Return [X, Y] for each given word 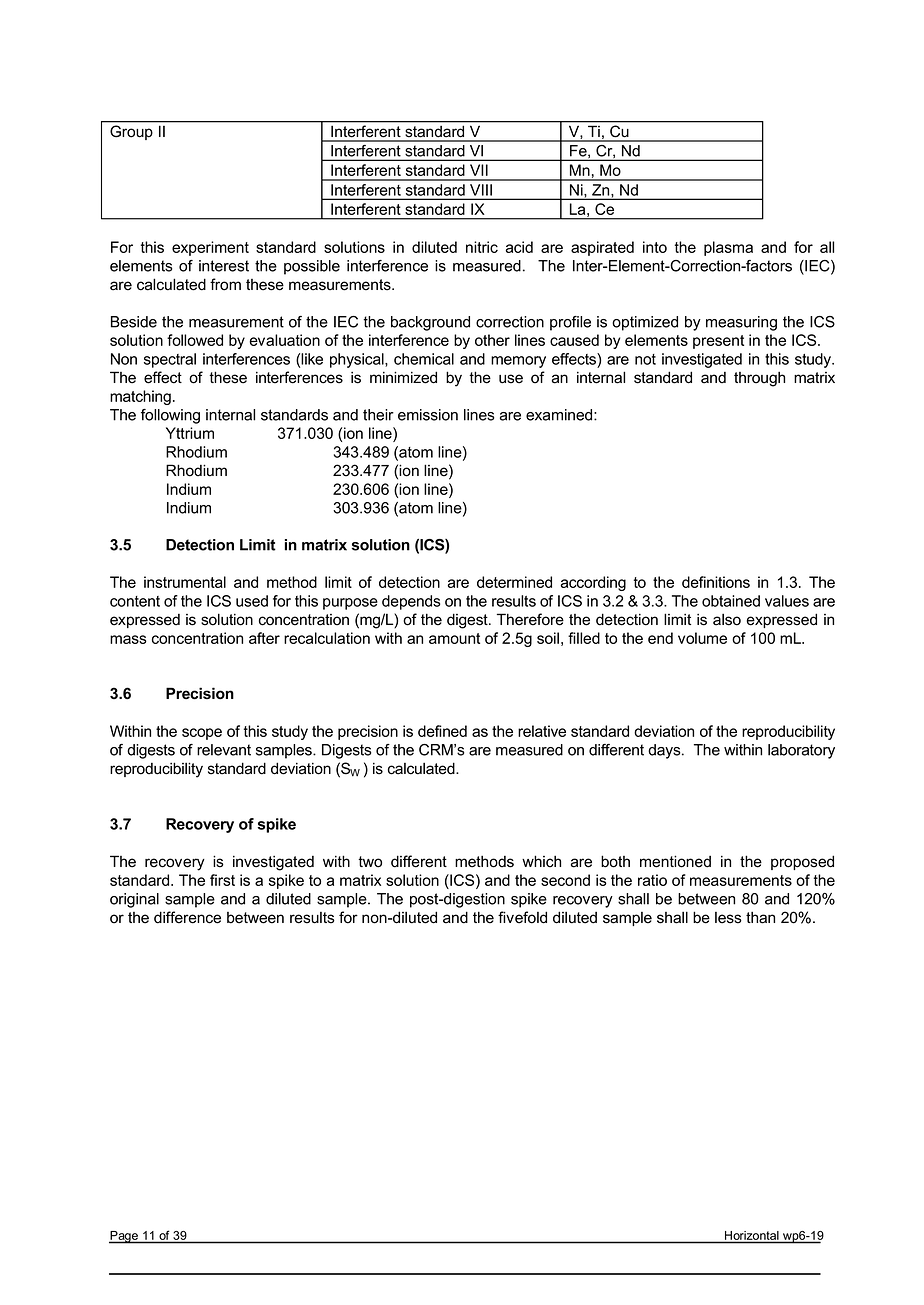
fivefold [522, 917]
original [134, 900]
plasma [728, 248]
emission [428, 415]
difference [187, 917]
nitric [482, 247]
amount [454, 638]
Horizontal [752, 1235]
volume [702, 638]
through [759, 379]
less [728, 918]
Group [131, 132]
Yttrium [190, 433]
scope [202, 734]
